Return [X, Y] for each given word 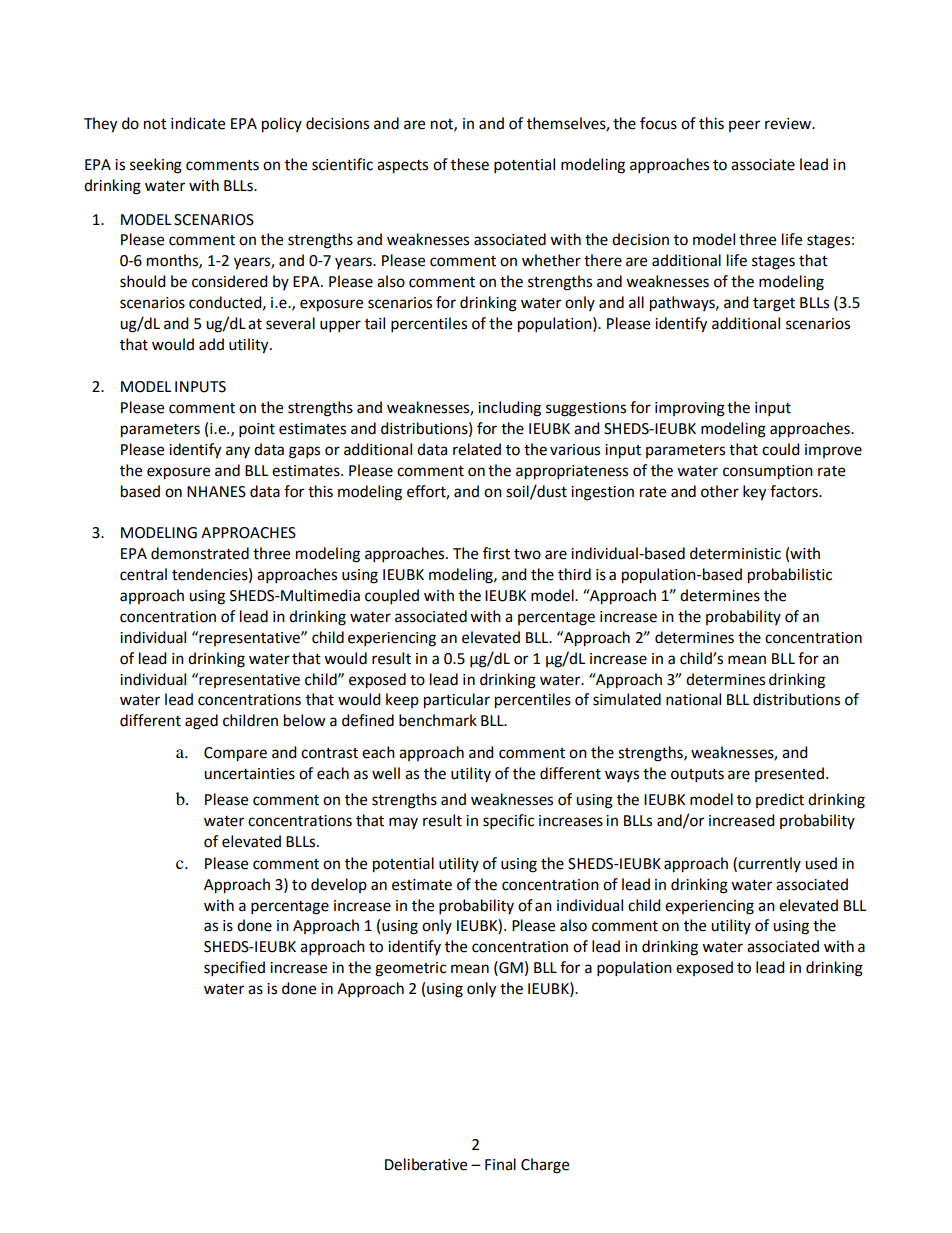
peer [744, 126]
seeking [156, 166]
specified [234, 969]
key [754, 493]
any [238, 452]
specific [508, 822]
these [470, 164]
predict [780, 800]
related [477, 449]
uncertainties [249, 774]
